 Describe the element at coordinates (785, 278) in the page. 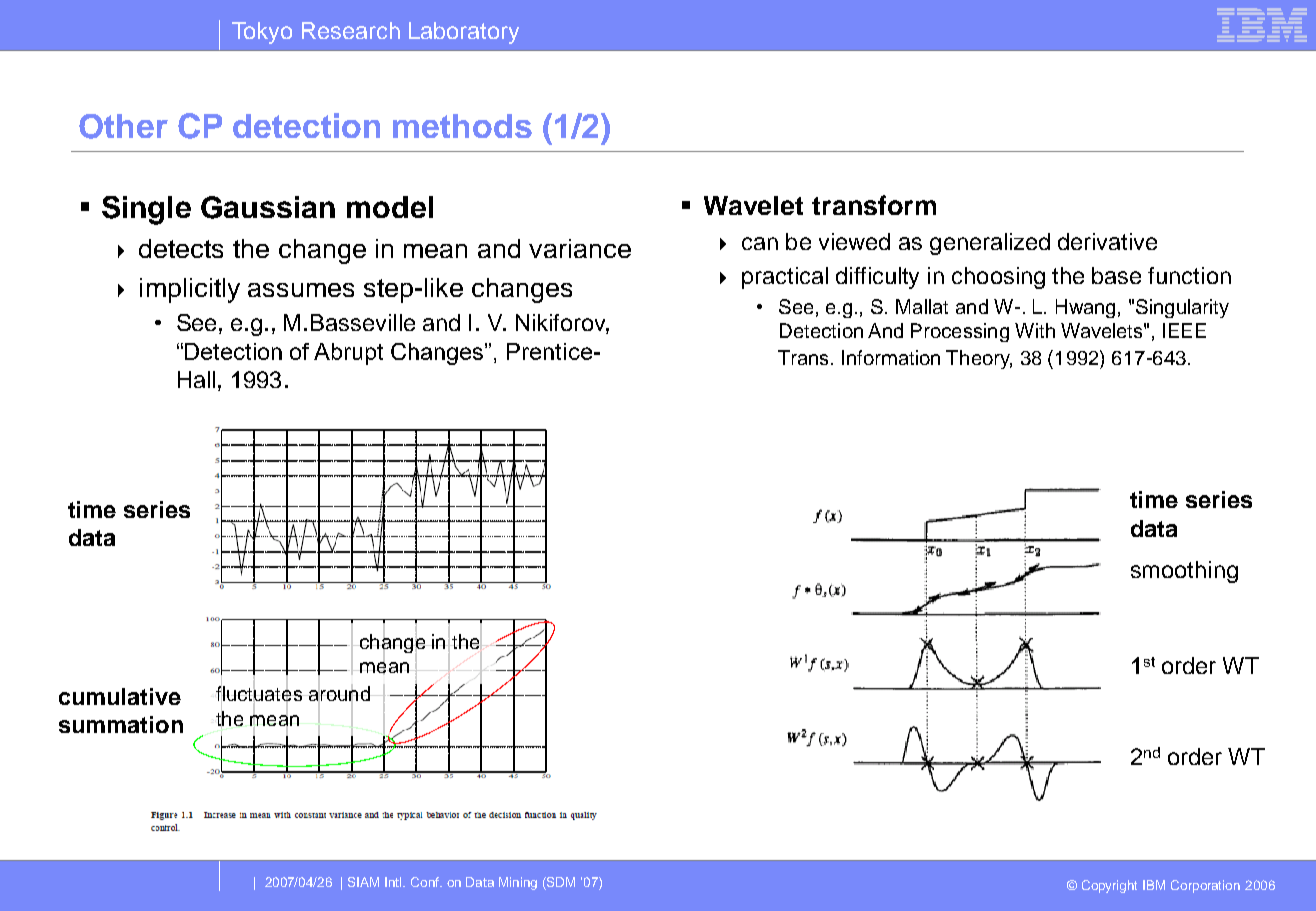

I see `practical` at that location.
